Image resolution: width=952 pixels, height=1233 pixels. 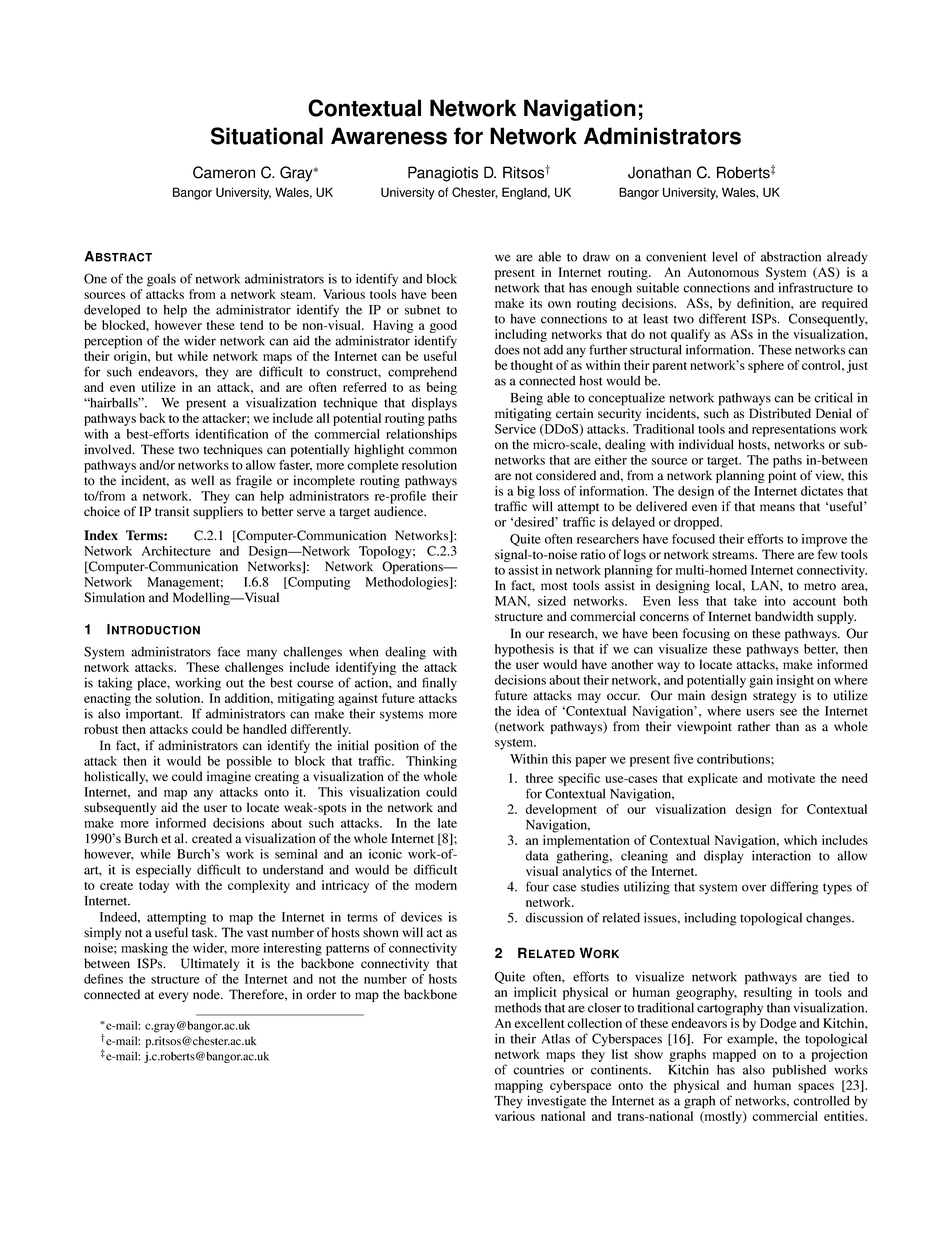 What do you see at coordinates (524, 650) in the image?
I see `hypothesis` at bounding box center [524, 650].
